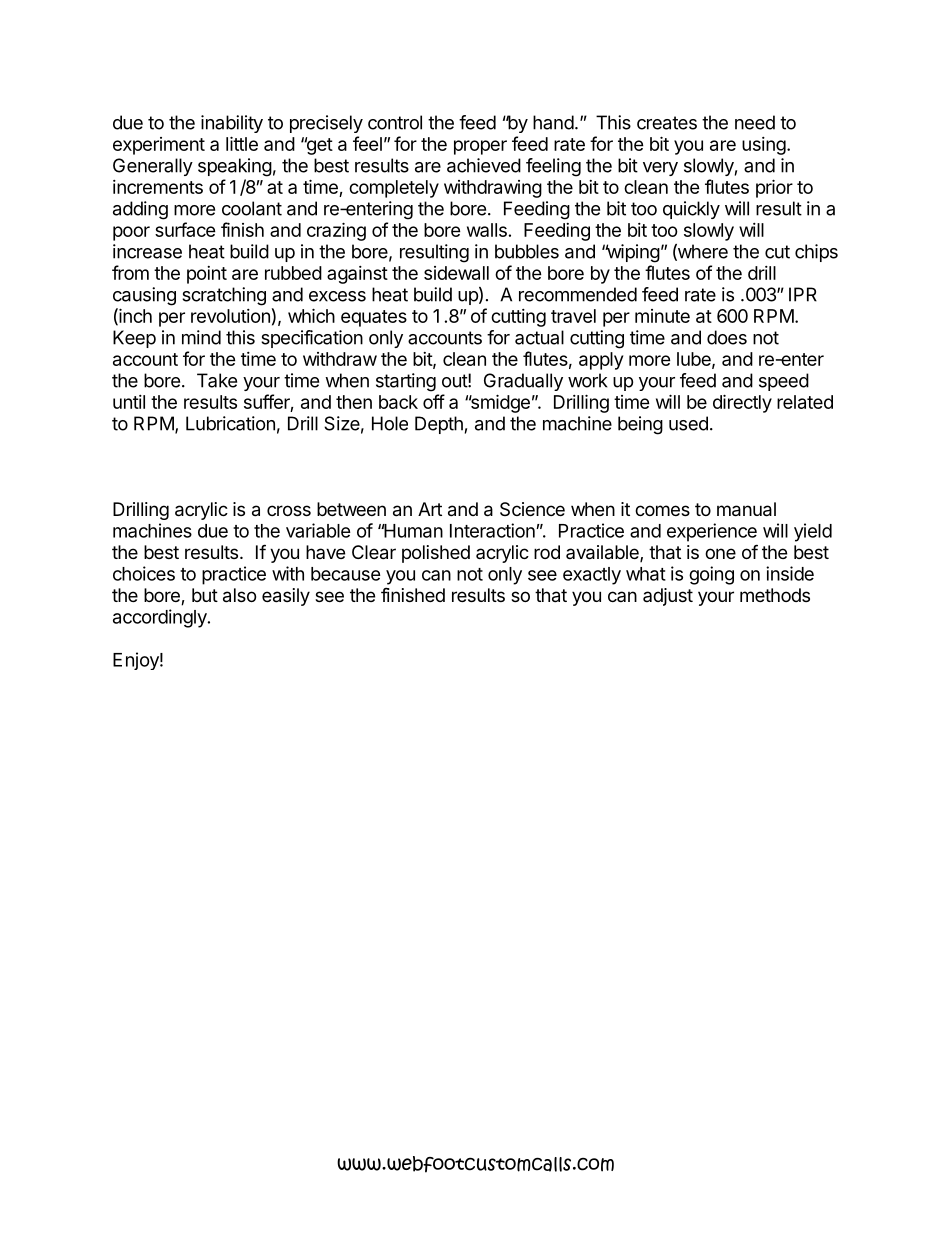 Image resolution: width=952 pixels, height=1233 pixels. Describe the element at coordinates (775, 595) in the image. I see `methods` at that location.
